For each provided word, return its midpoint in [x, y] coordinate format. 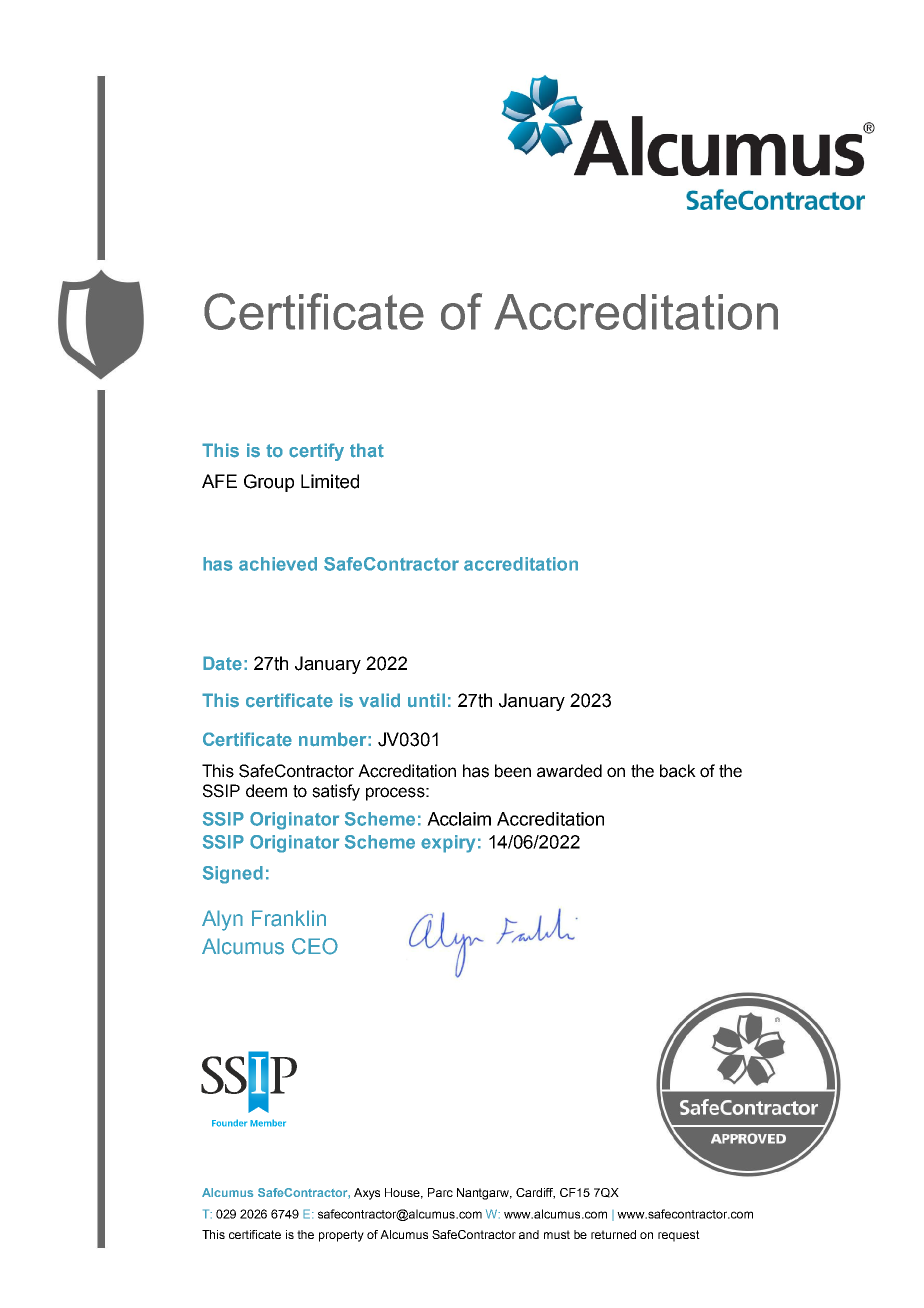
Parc [440, 1192]
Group [269, 483]
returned [613, 1234]
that [367, 450]
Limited [330, 481]
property [341, 1236]
